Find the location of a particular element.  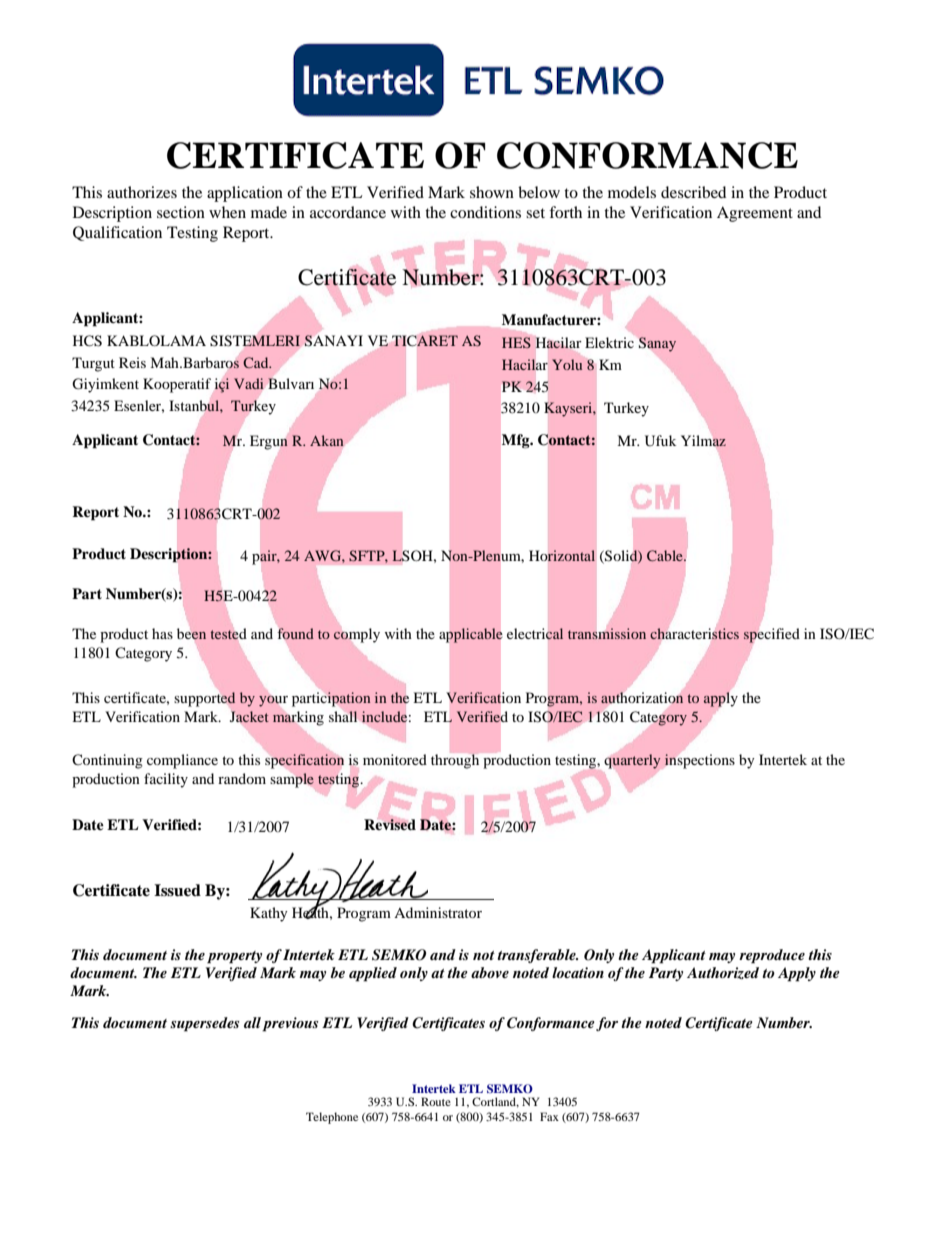

Akan is located at coordinates (326, 440).
